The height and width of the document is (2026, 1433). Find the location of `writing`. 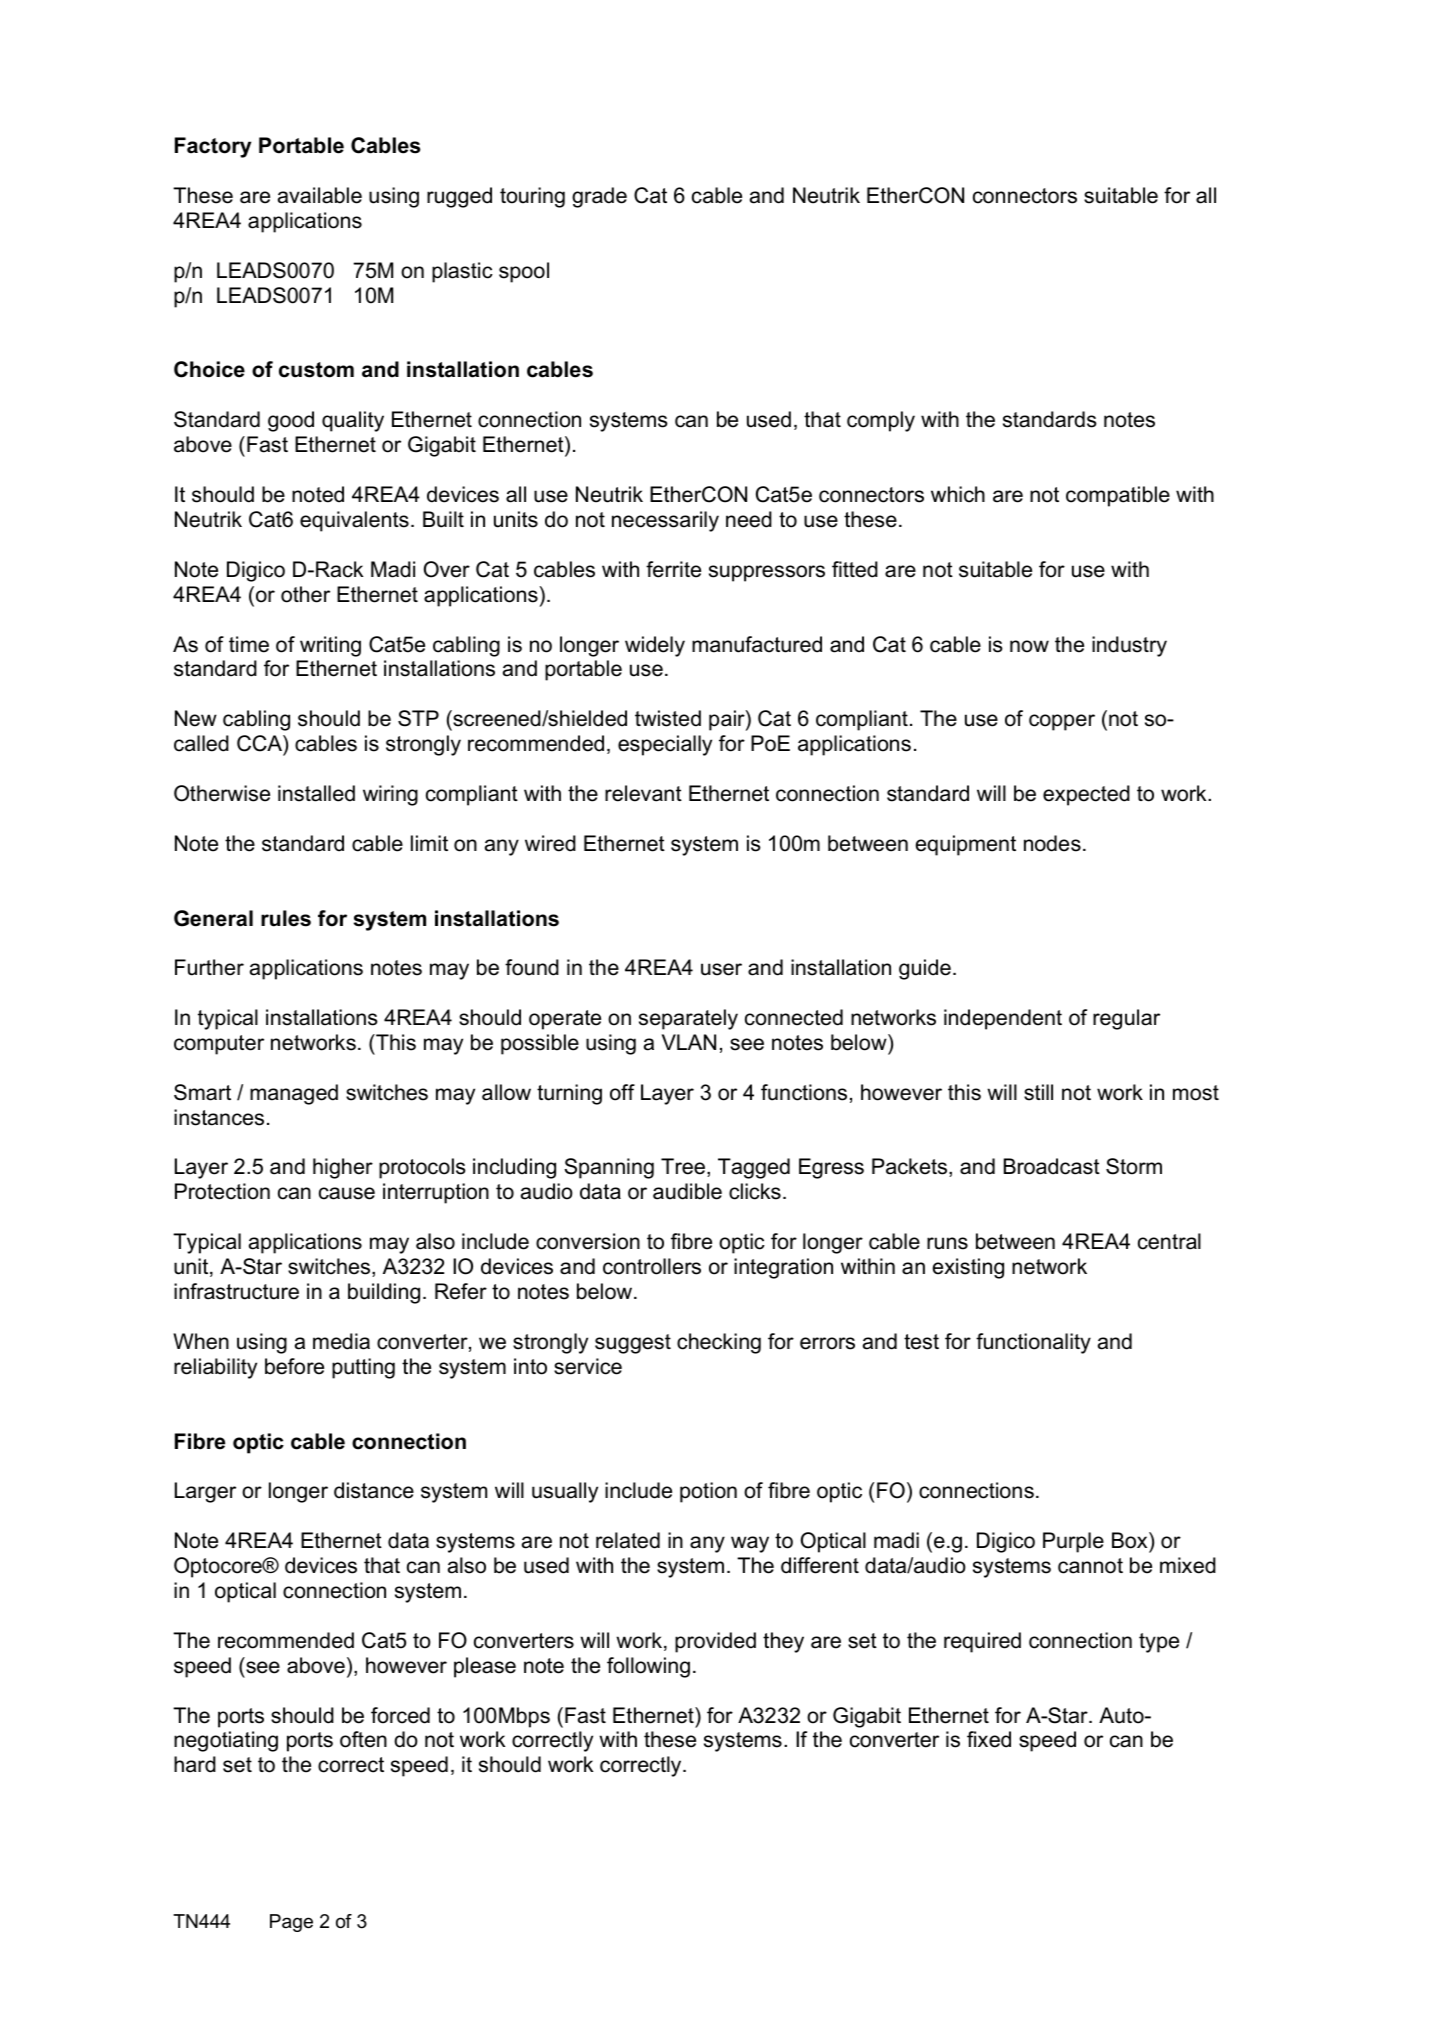

writing is located at coordinates (330, 646).
